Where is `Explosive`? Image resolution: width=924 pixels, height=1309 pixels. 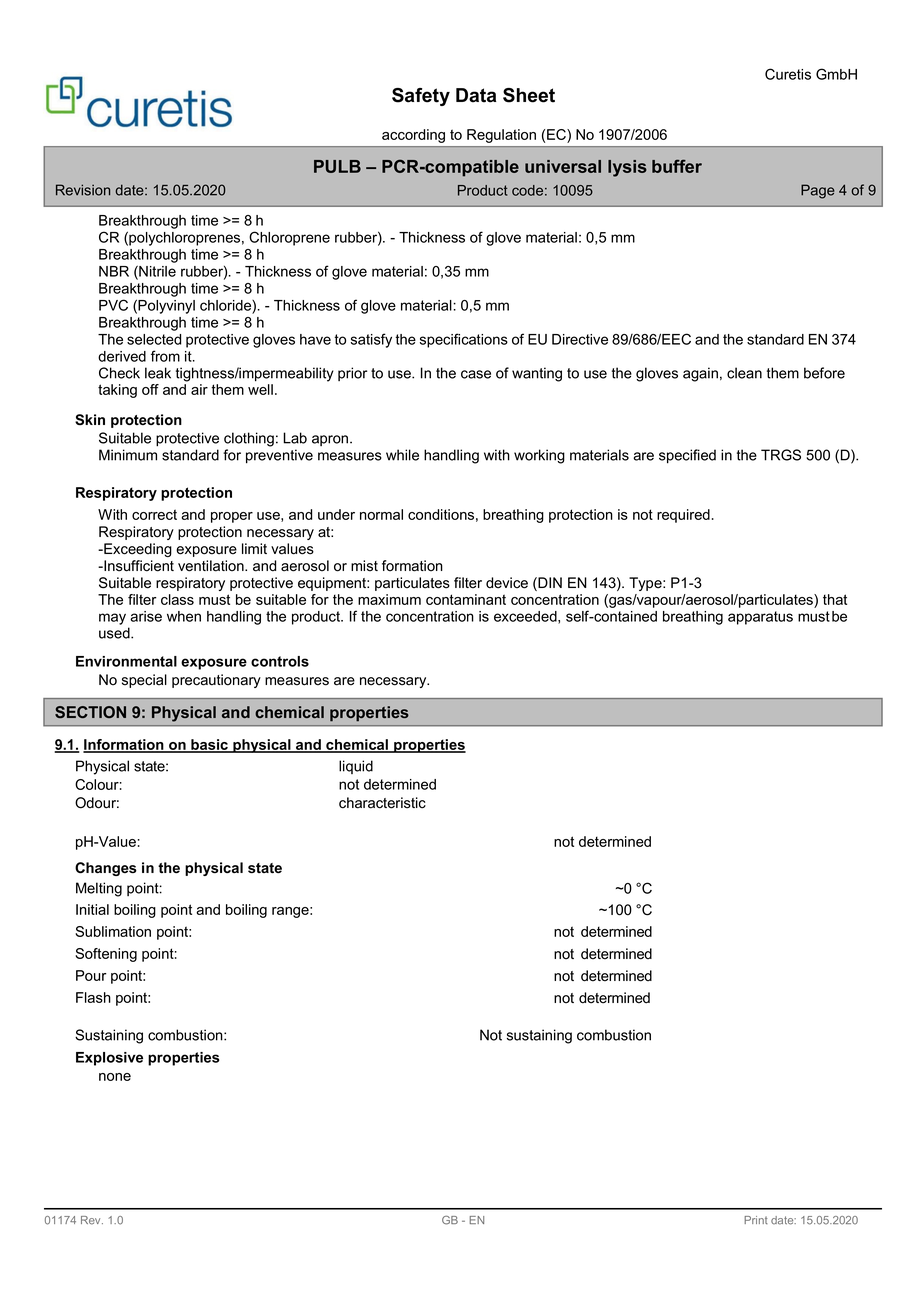
Explosive is located at coordinates (109, 1059).
